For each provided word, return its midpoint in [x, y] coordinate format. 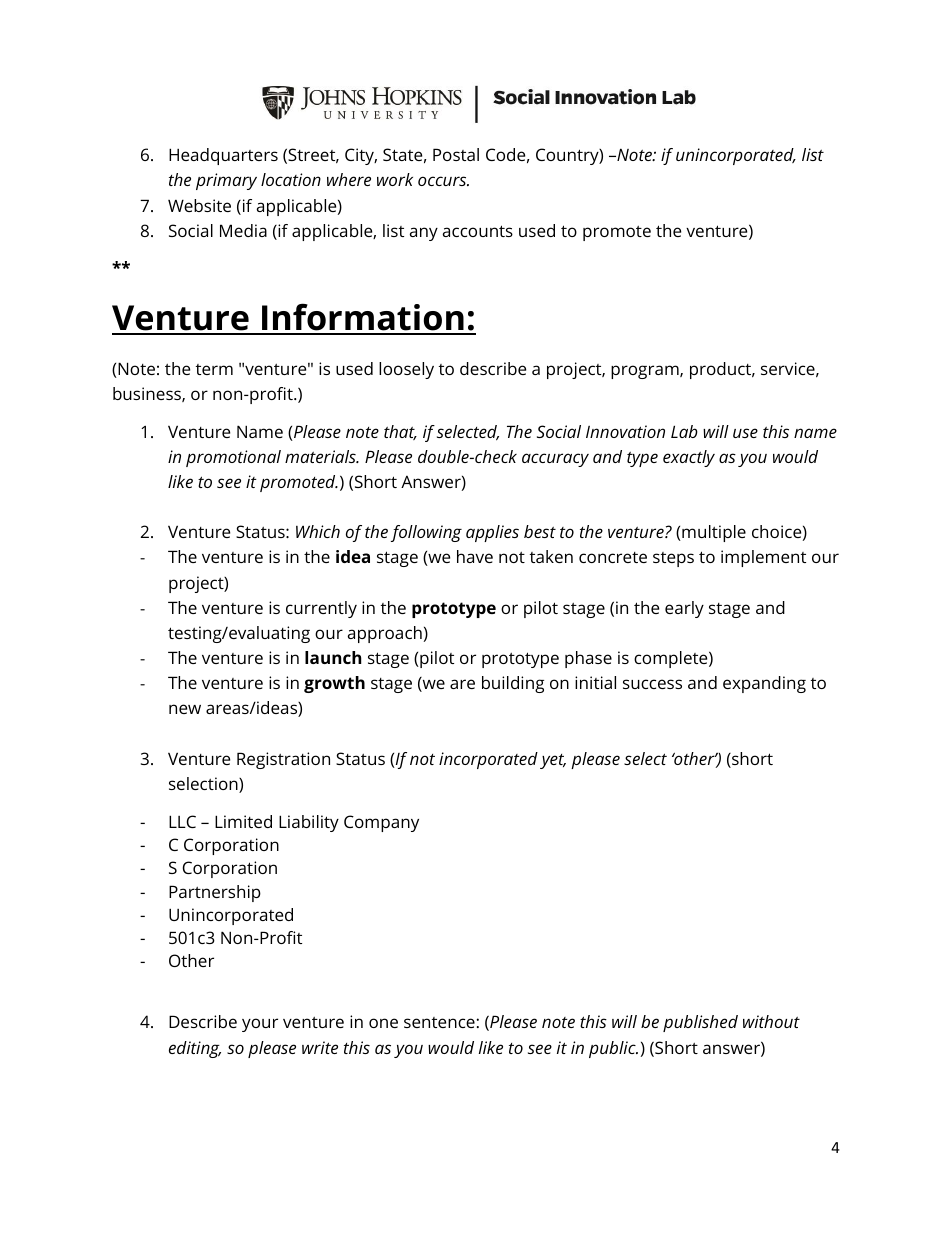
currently [321, 609]
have [475, 556]
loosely [406, 370]
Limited [243, 821]
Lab [684, 431]
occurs [443, 181]
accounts [478, 231]
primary [226, 181]
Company [381, 823]
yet [553, 761]
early [684, 609]
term [214, 369]
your [260, 1025]
